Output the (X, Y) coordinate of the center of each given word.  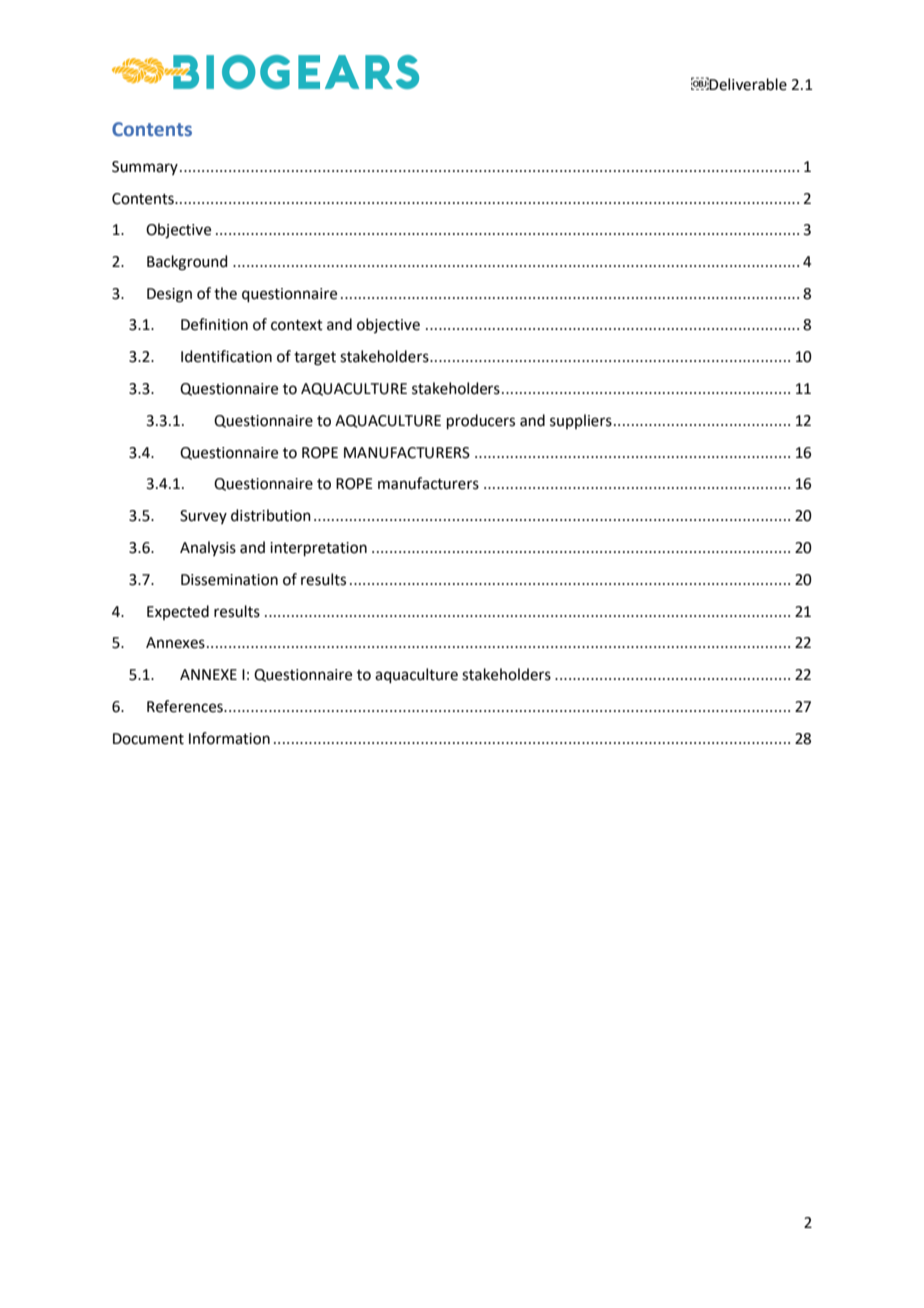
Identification (226, 356)
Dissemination (229, 580)
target (315, 359)
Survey (203, 517)
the (225, 293)
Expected (178, 612)
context (297, 325)
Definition (214, 324)
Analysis (208, 548)
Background (187, 263)
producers (481, 421)
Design (169, 295)
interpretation (318, 549)
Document (148, 739)
